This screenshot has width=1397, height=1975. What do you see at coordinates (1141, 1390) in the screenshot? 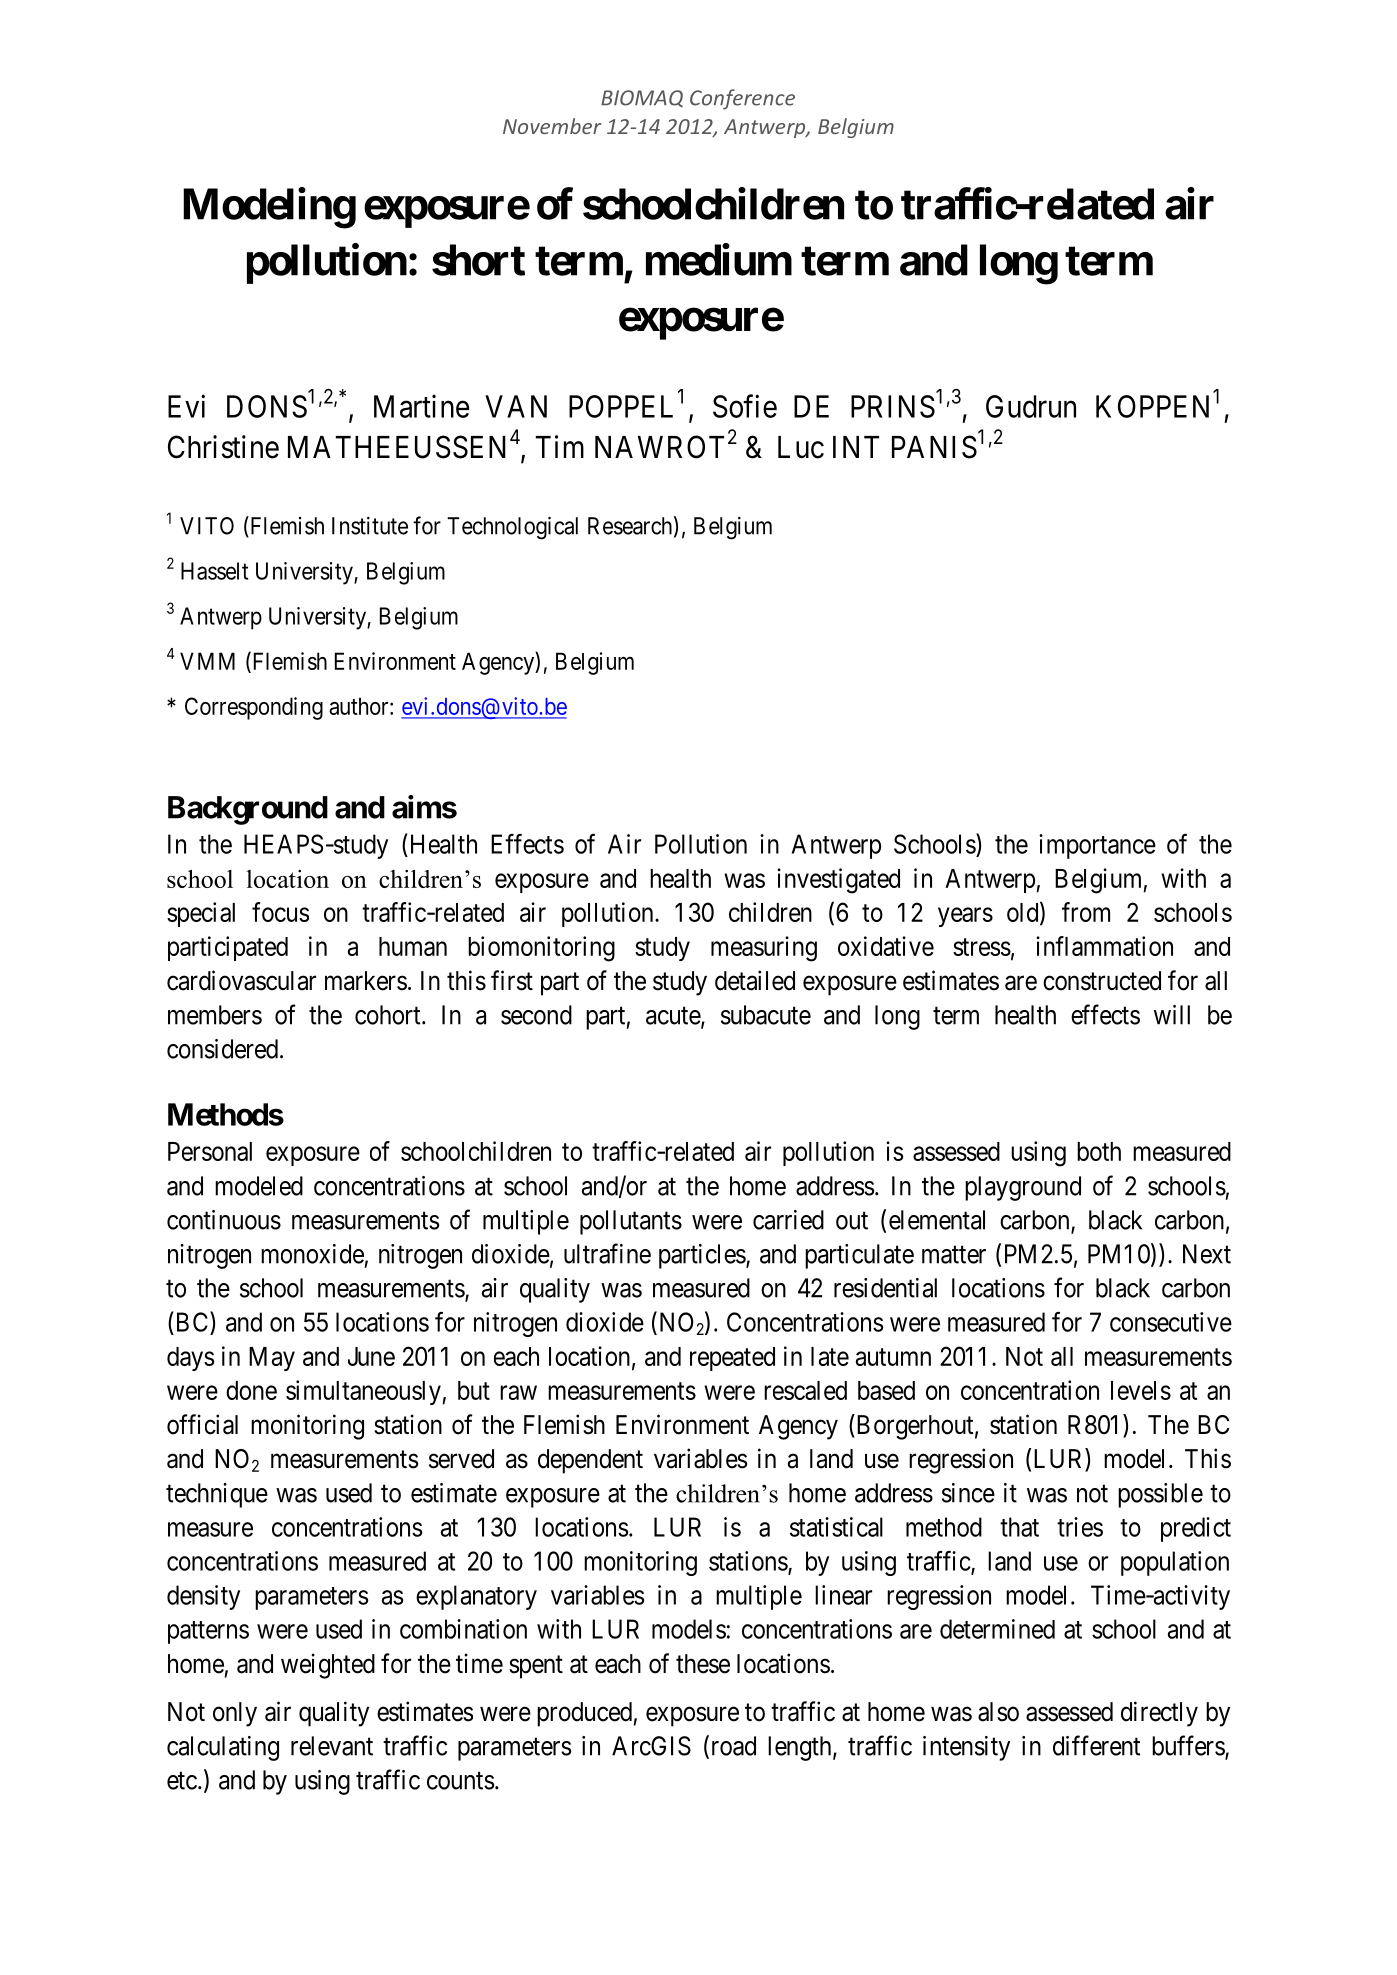
I see `levels` at bounding box center [1141, 1390].
